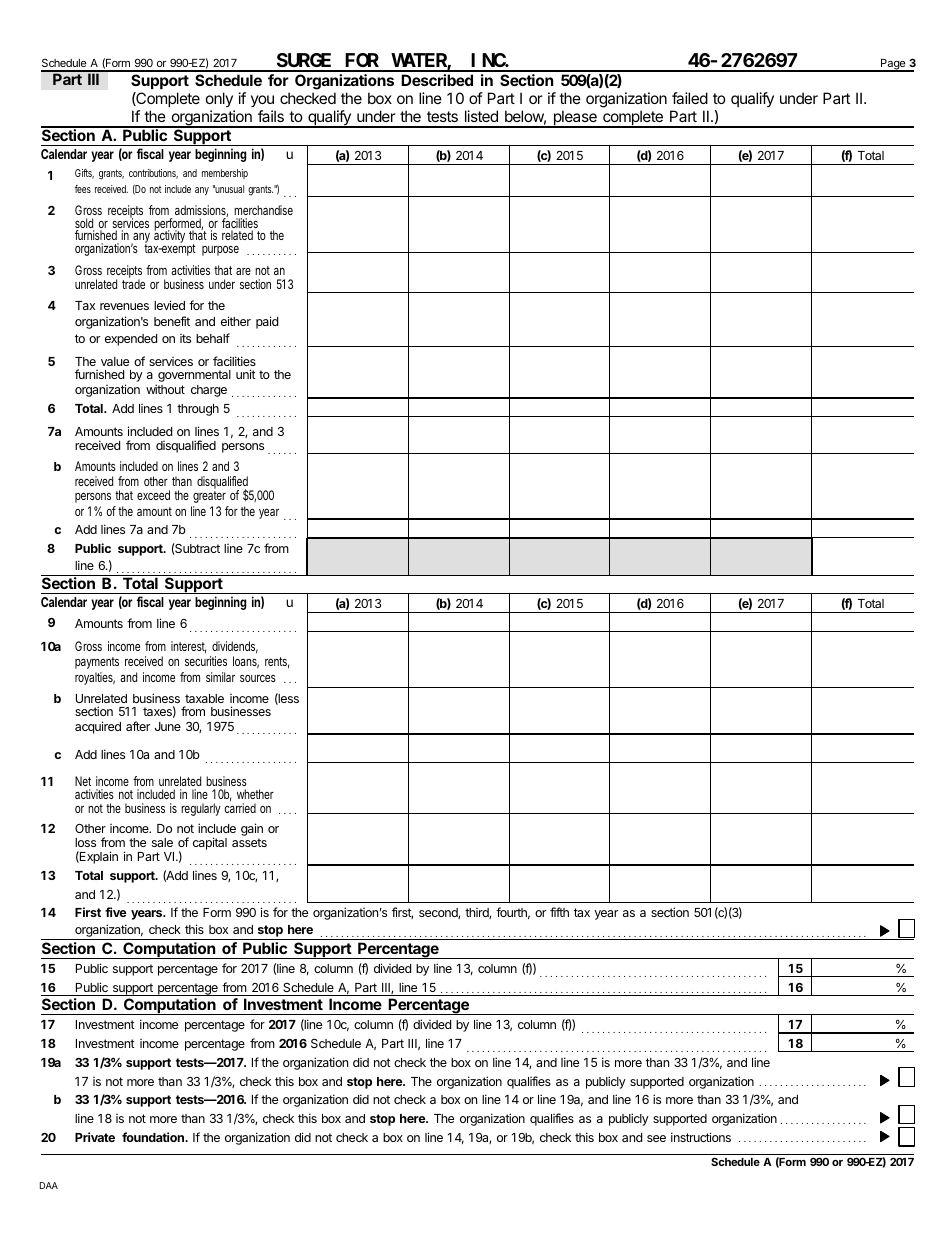 The height and width of the screenshot is (1233, 952). I want to click on failed, so click(690, 98).
